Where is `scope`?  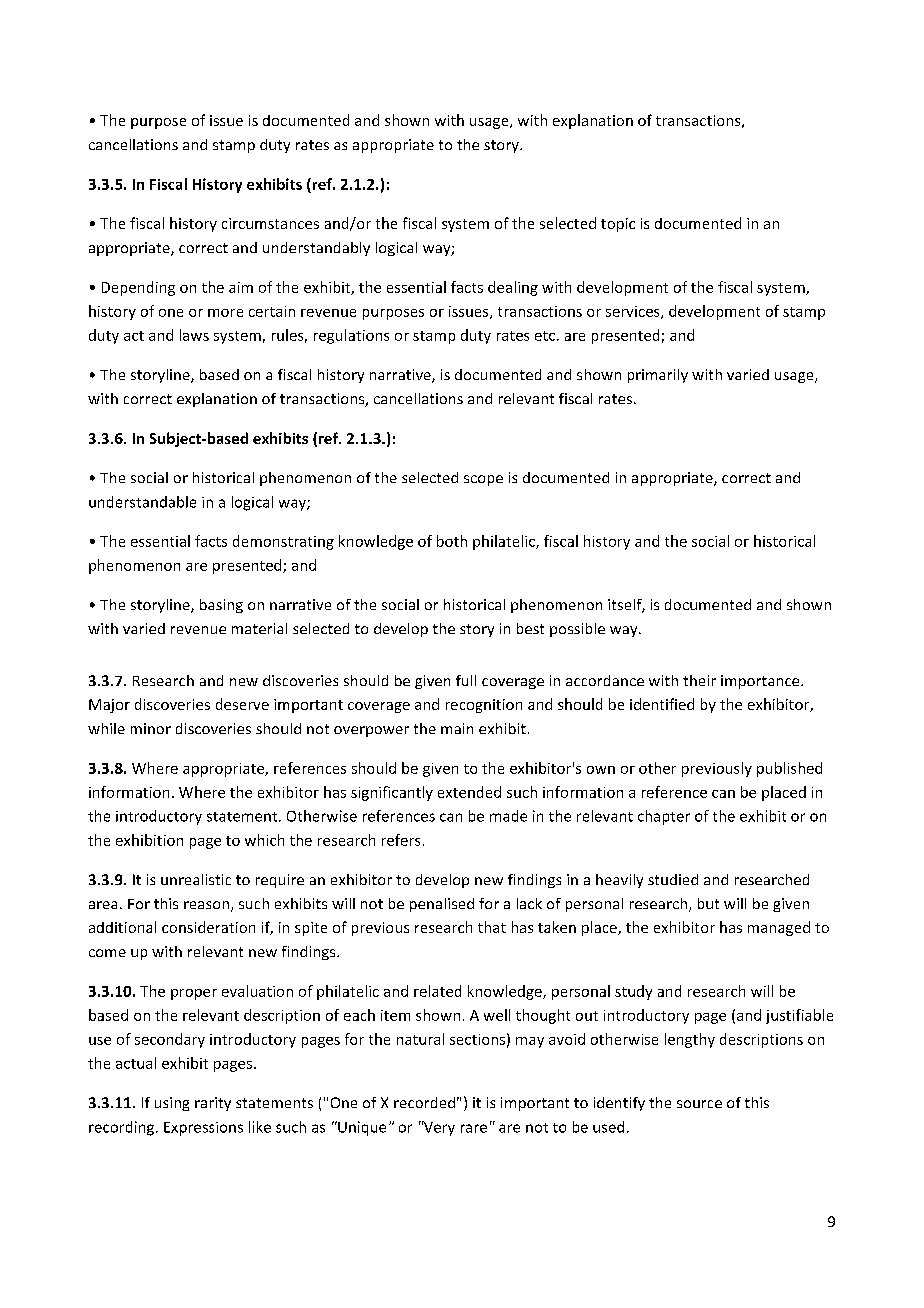 scope is located at coordinates (483, 480).
